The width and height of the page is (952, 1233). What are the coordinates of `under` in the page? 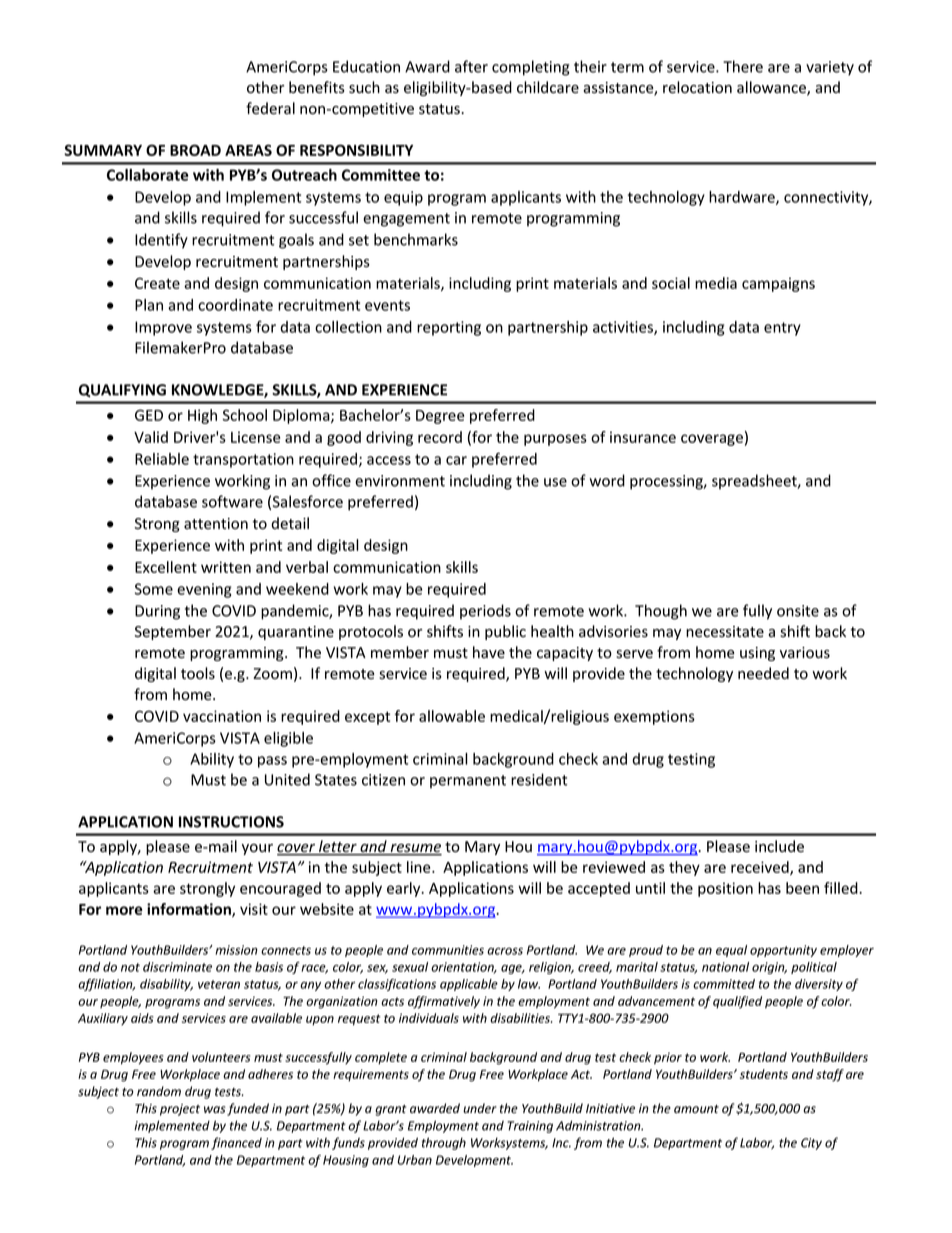 It's located at (480, 1108).
